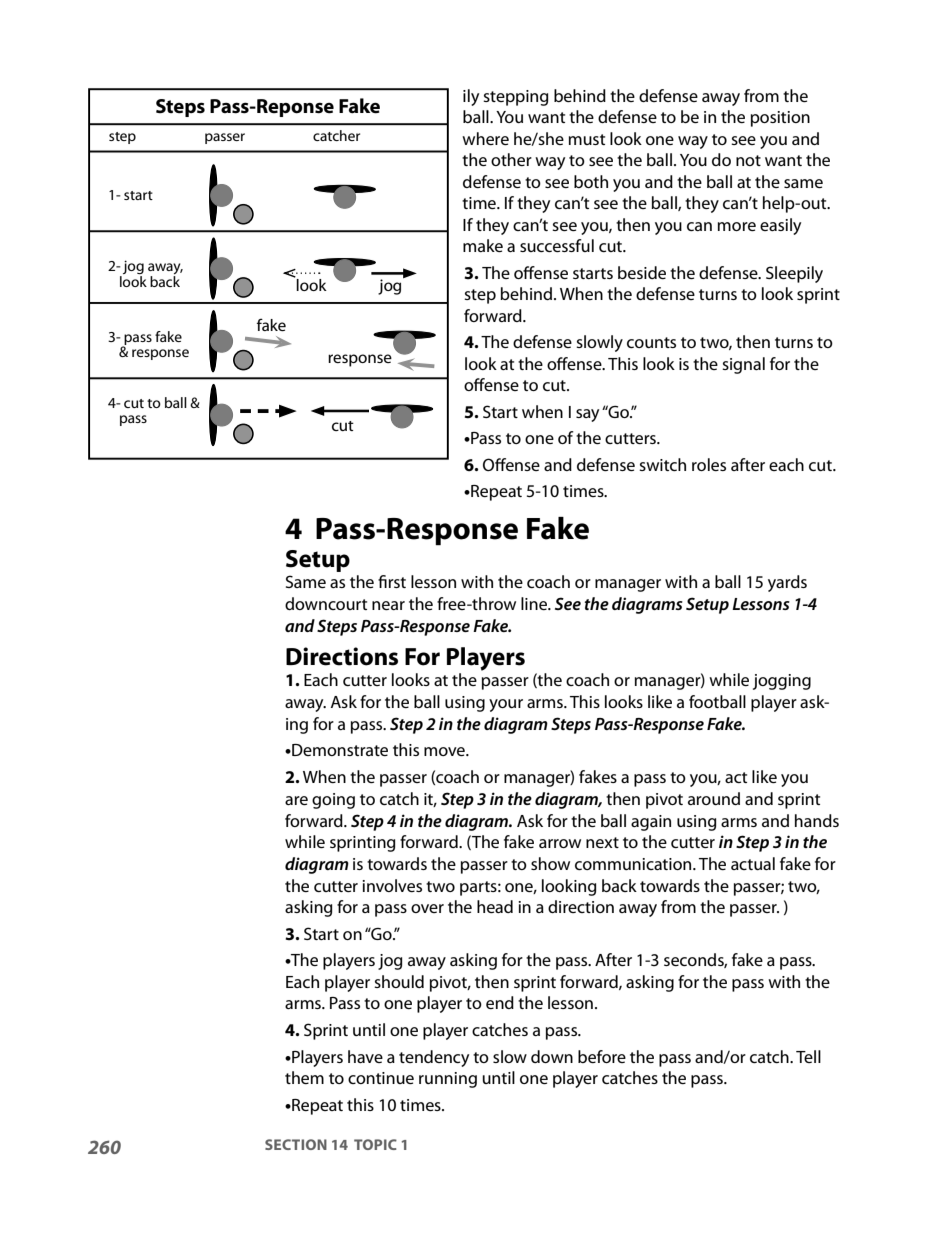  I want to click on before, so click(602, 1056).
